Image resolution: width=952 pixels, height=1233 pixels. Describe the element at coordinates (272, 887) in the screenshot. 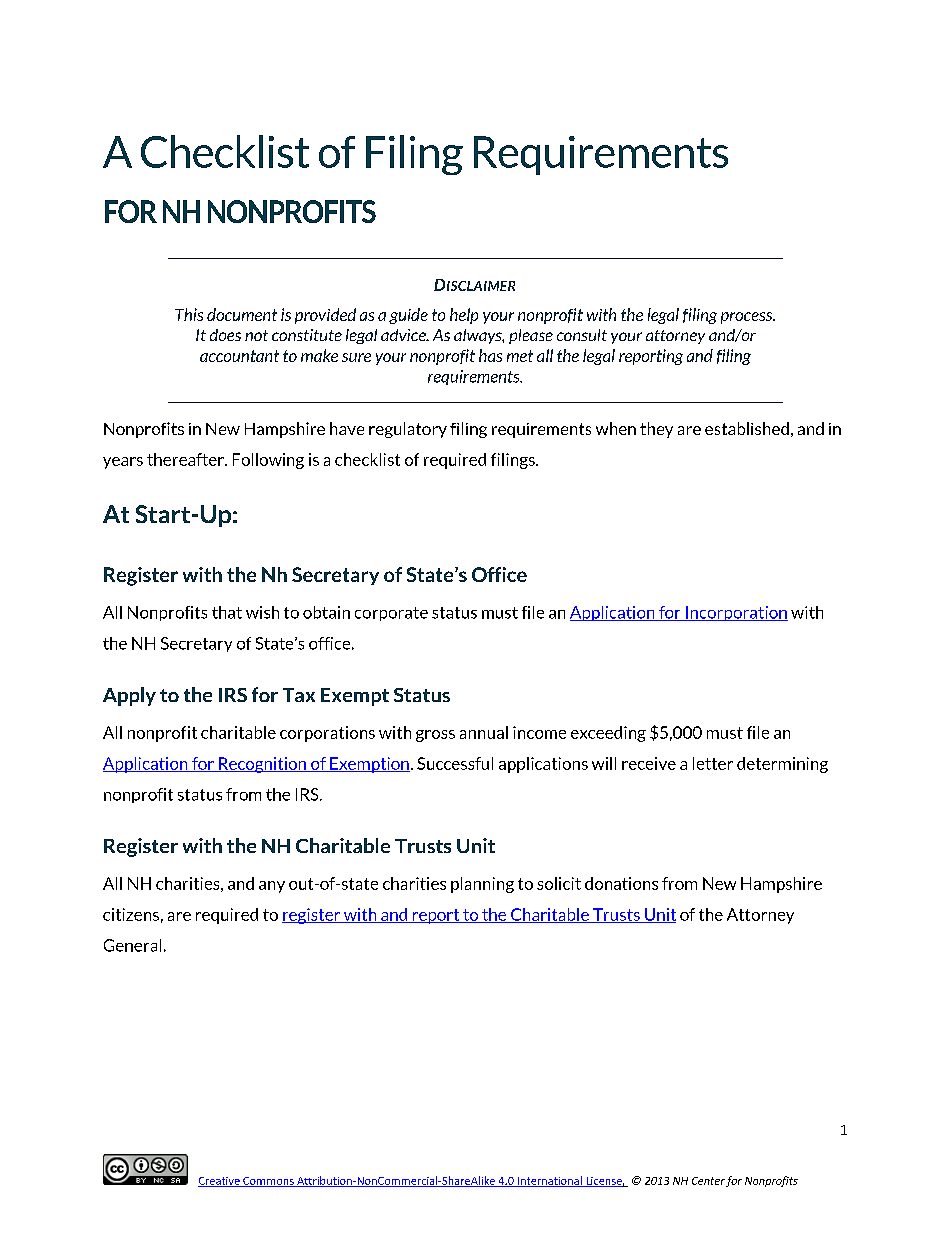

I see `any` at that location.
